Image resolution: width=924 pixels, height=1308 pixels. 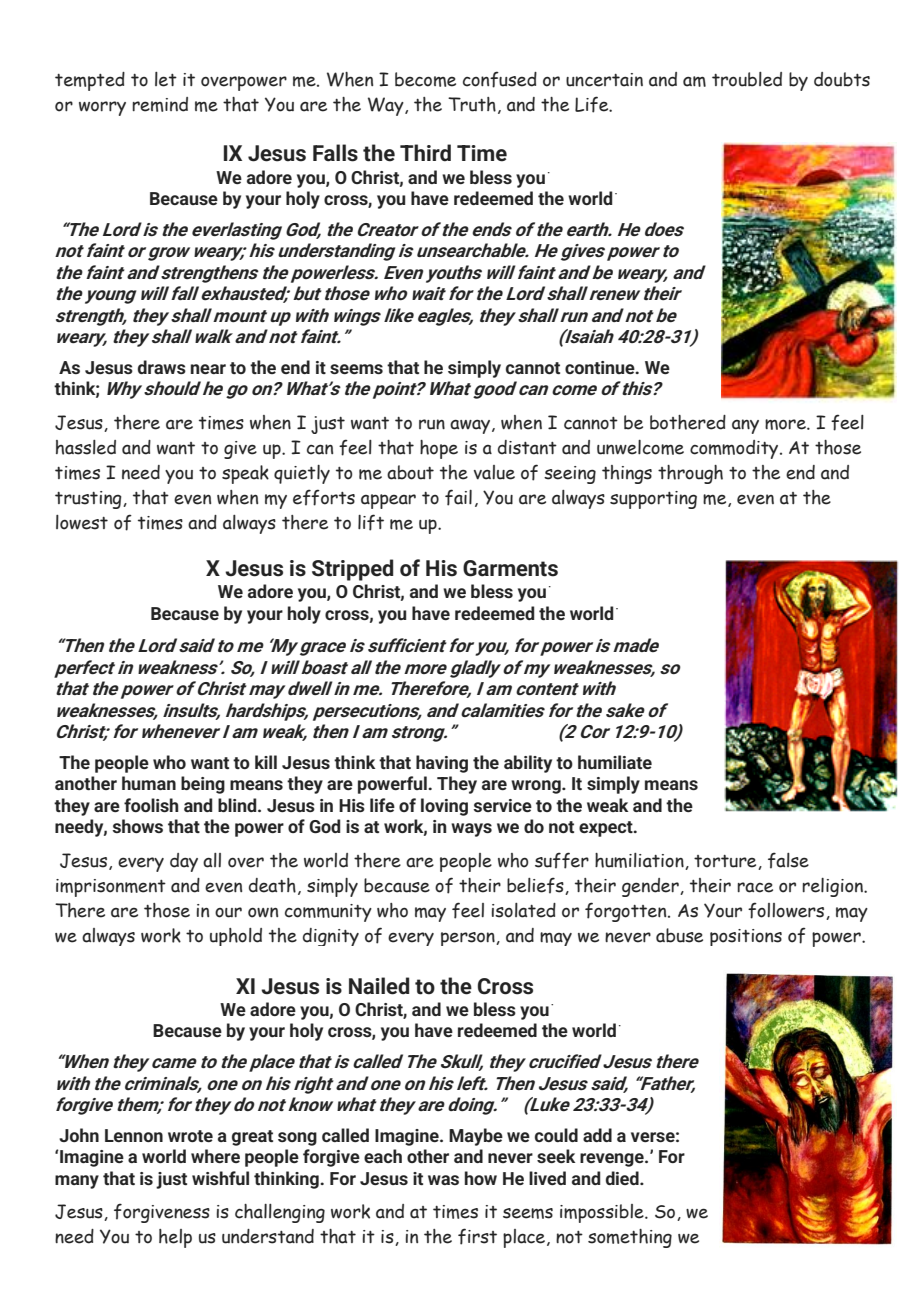 What do you see at coordinates (160, 104) in the image?
I see `remind` at bounding box center [160, 104].
